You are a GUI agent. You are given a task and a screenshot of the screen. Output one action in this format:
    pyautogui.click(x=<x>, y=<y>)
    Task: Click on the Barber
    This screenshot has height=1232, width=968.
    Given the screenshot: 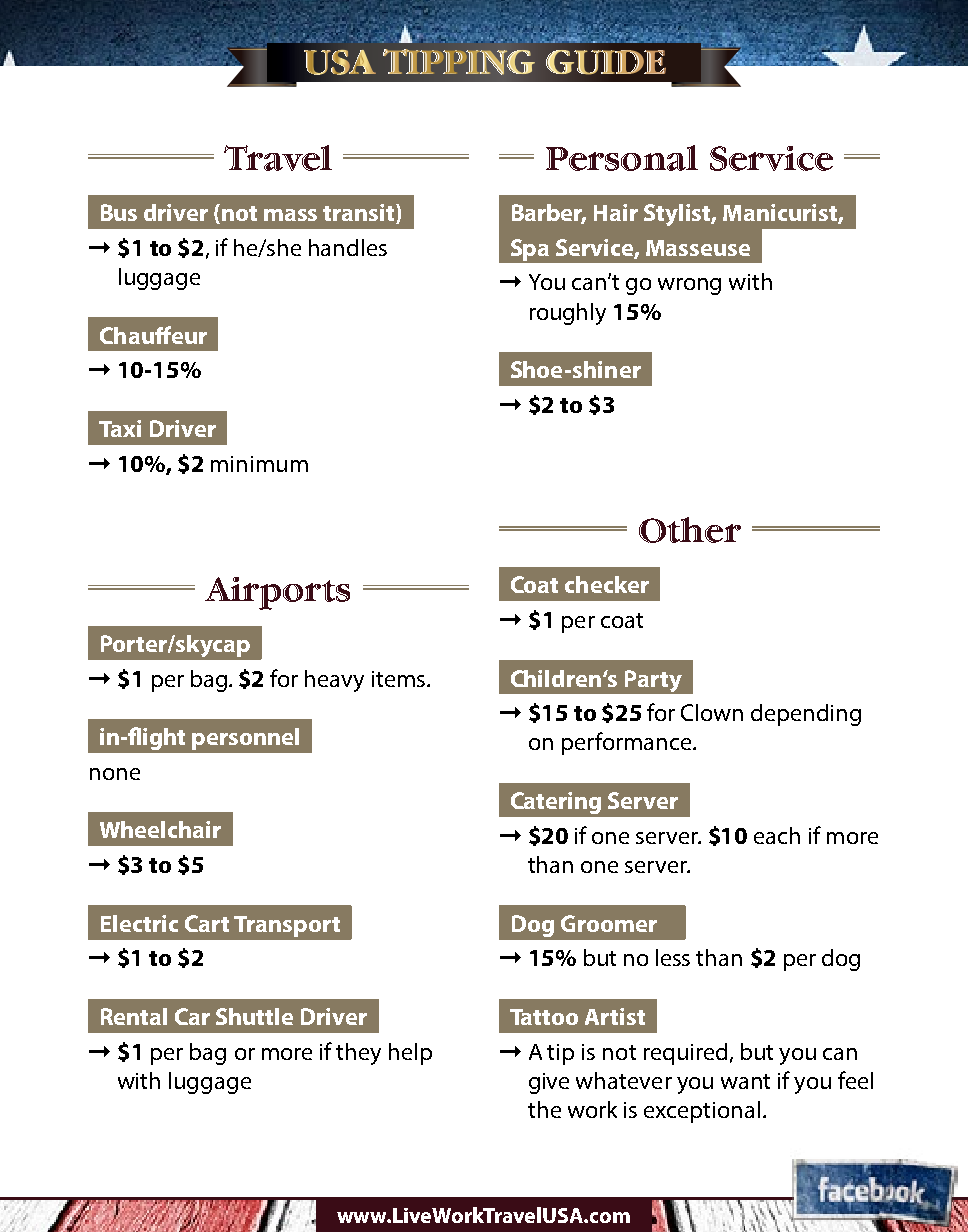 What is the action you would take?
    pyautogui.click(x=549, y=214)
